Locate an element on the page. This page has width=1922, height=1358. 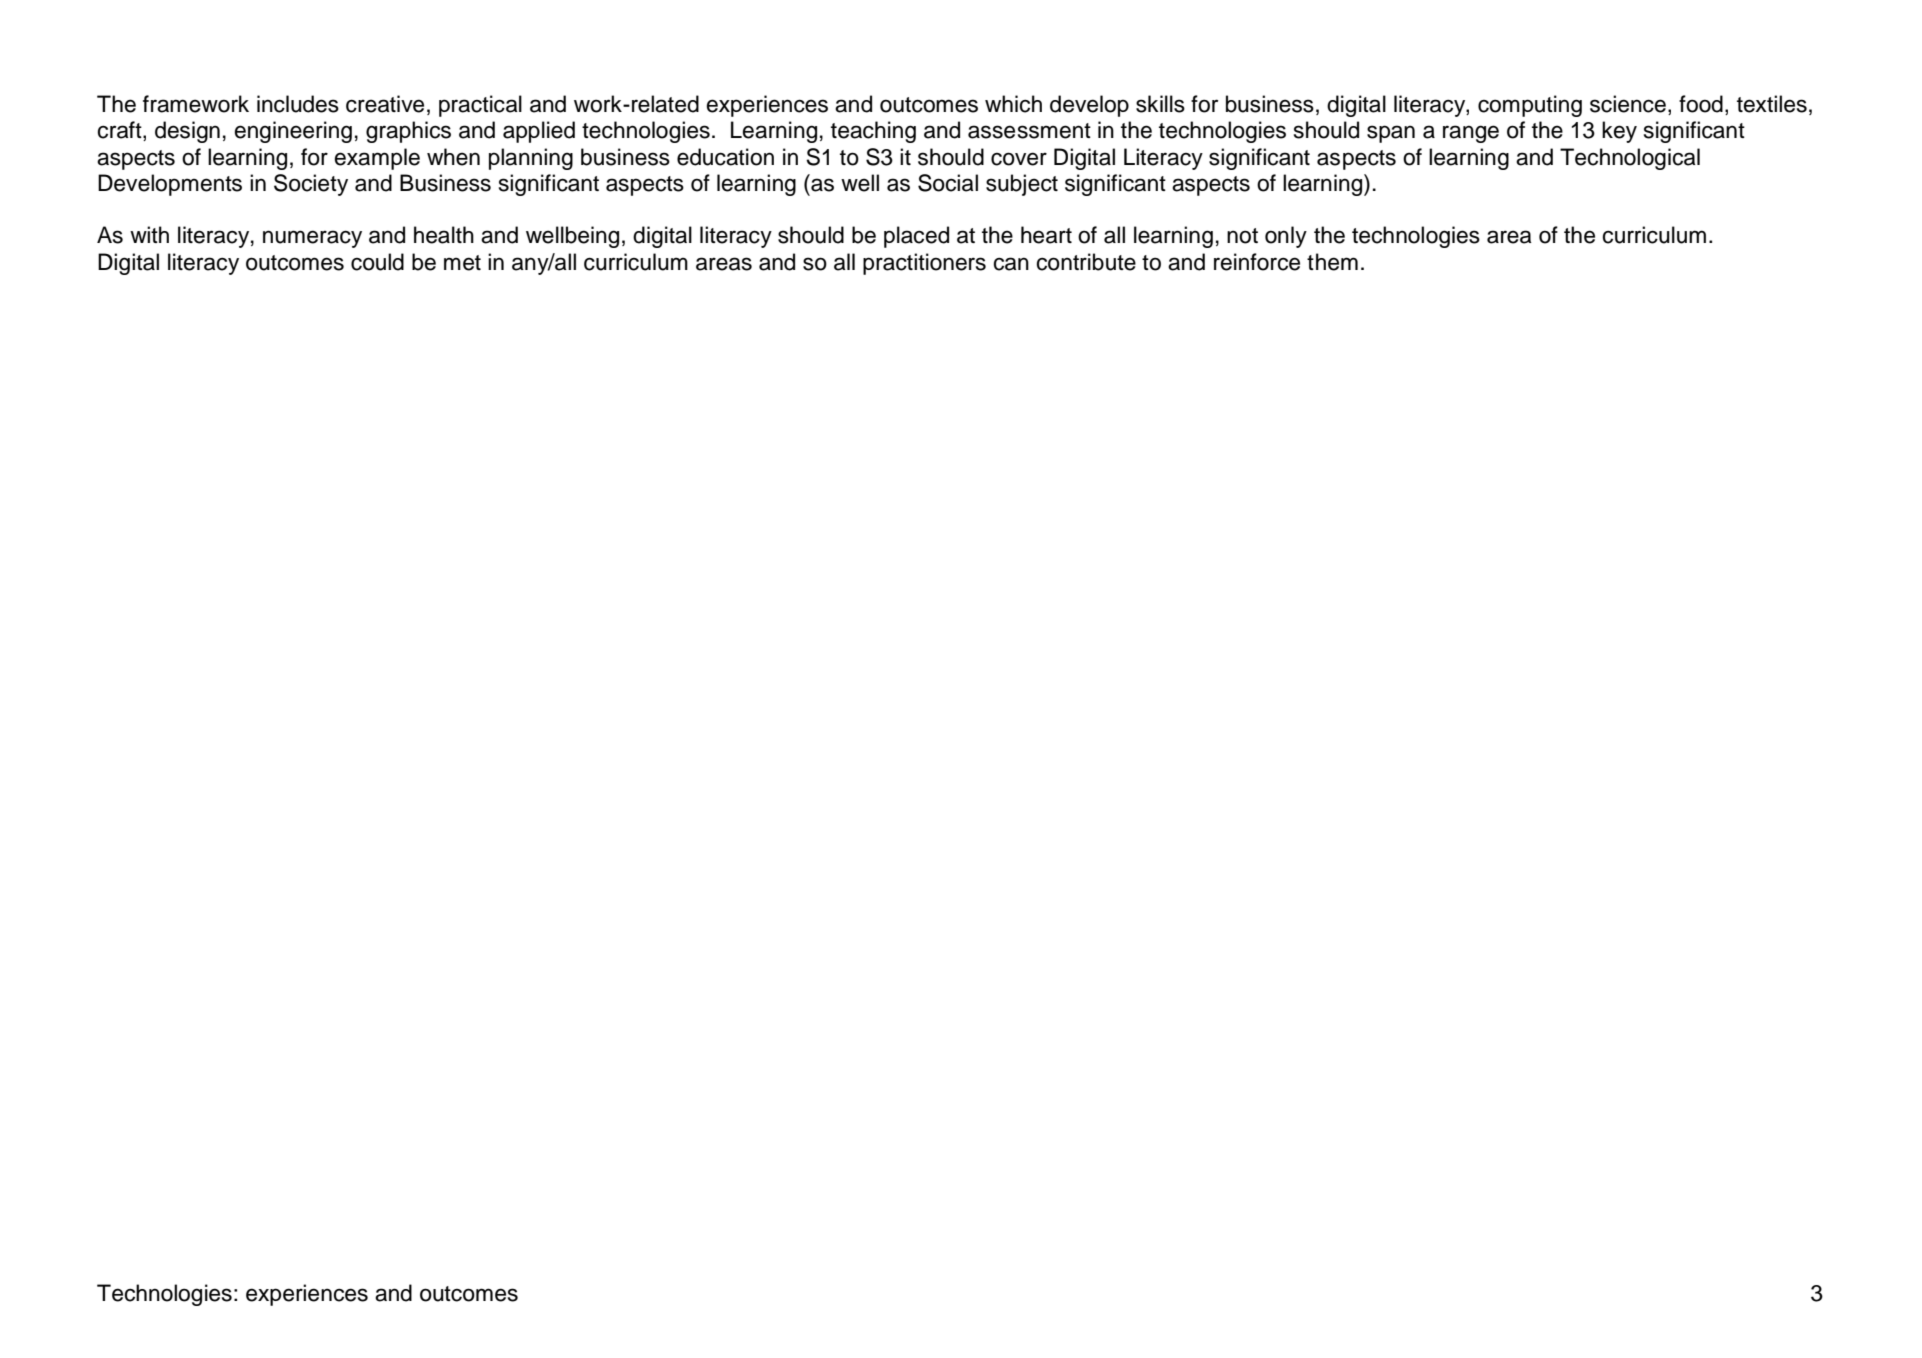
cover is located at coordinates (1019, 159).
